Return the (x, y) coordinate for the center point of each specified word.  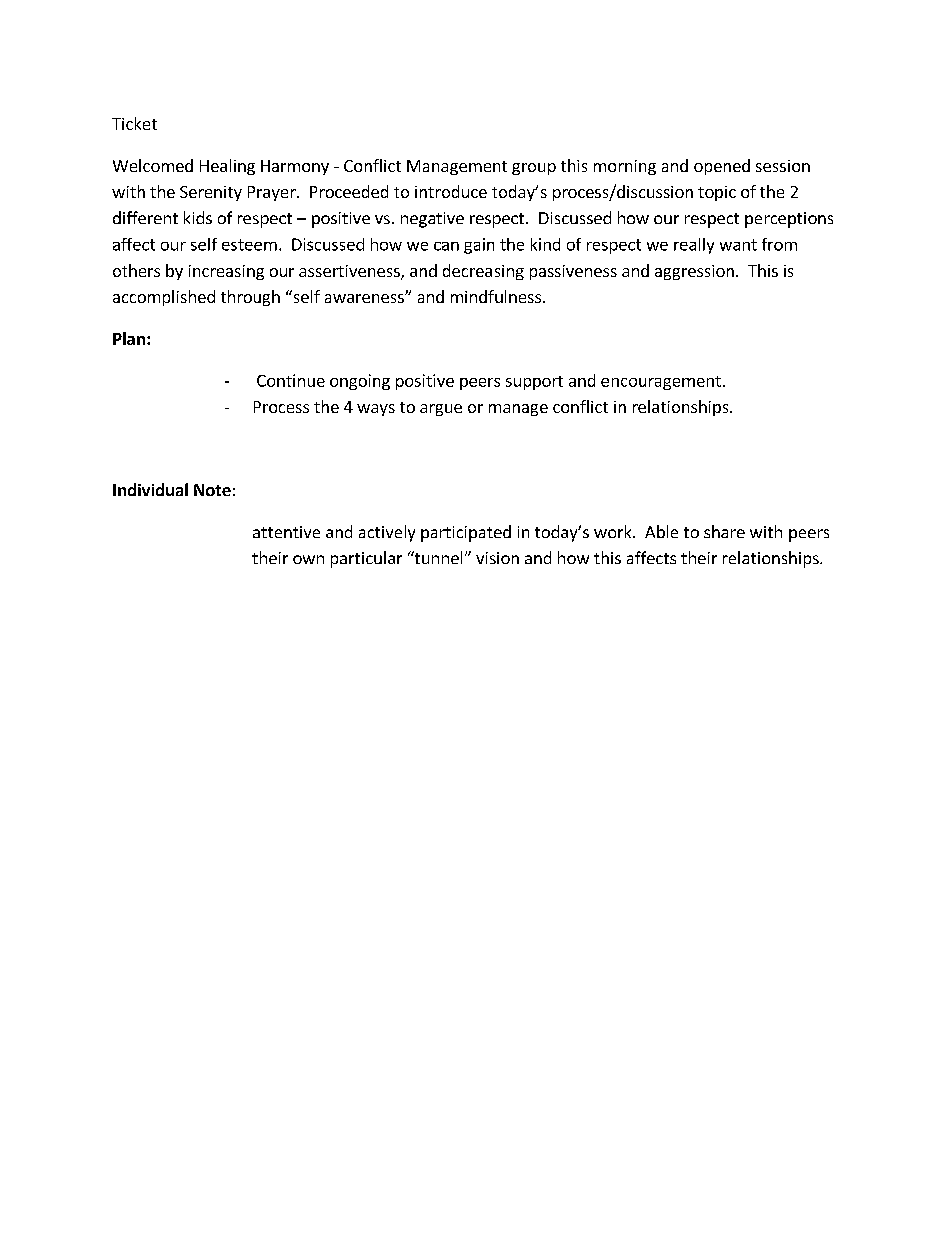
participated (466, 533)
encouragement (661, 383)
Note (212, 490)
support (534, 383)
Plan (129, 338)
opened (722, 167)
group (534, 169)
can (446, 246)
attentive (286, 532)
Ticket (134, 123)
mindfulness (497, 296)
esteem (249, 245)
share (724, 531)
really (694, 246)
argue (441, 410)
